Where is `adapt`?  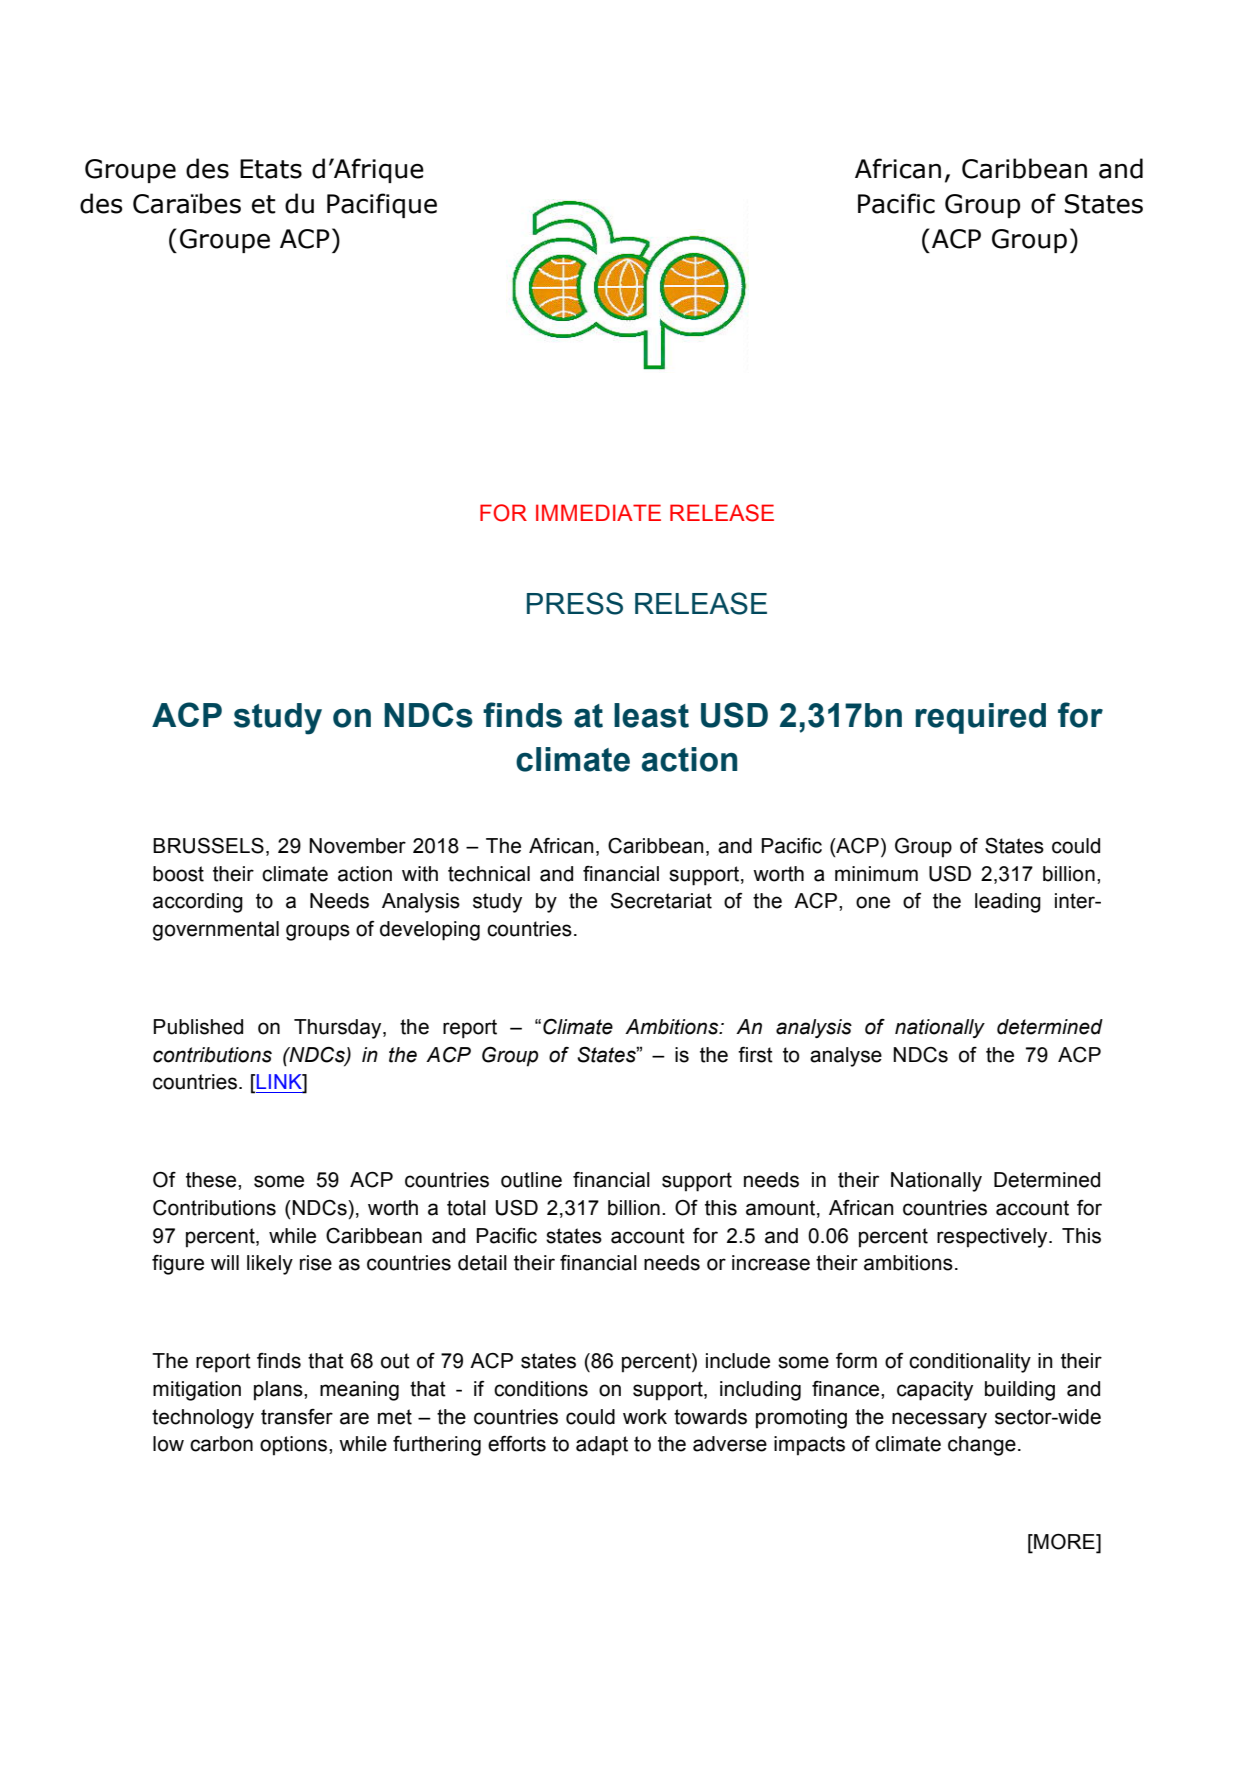 adapt is located at coordinates (602, 1446).
